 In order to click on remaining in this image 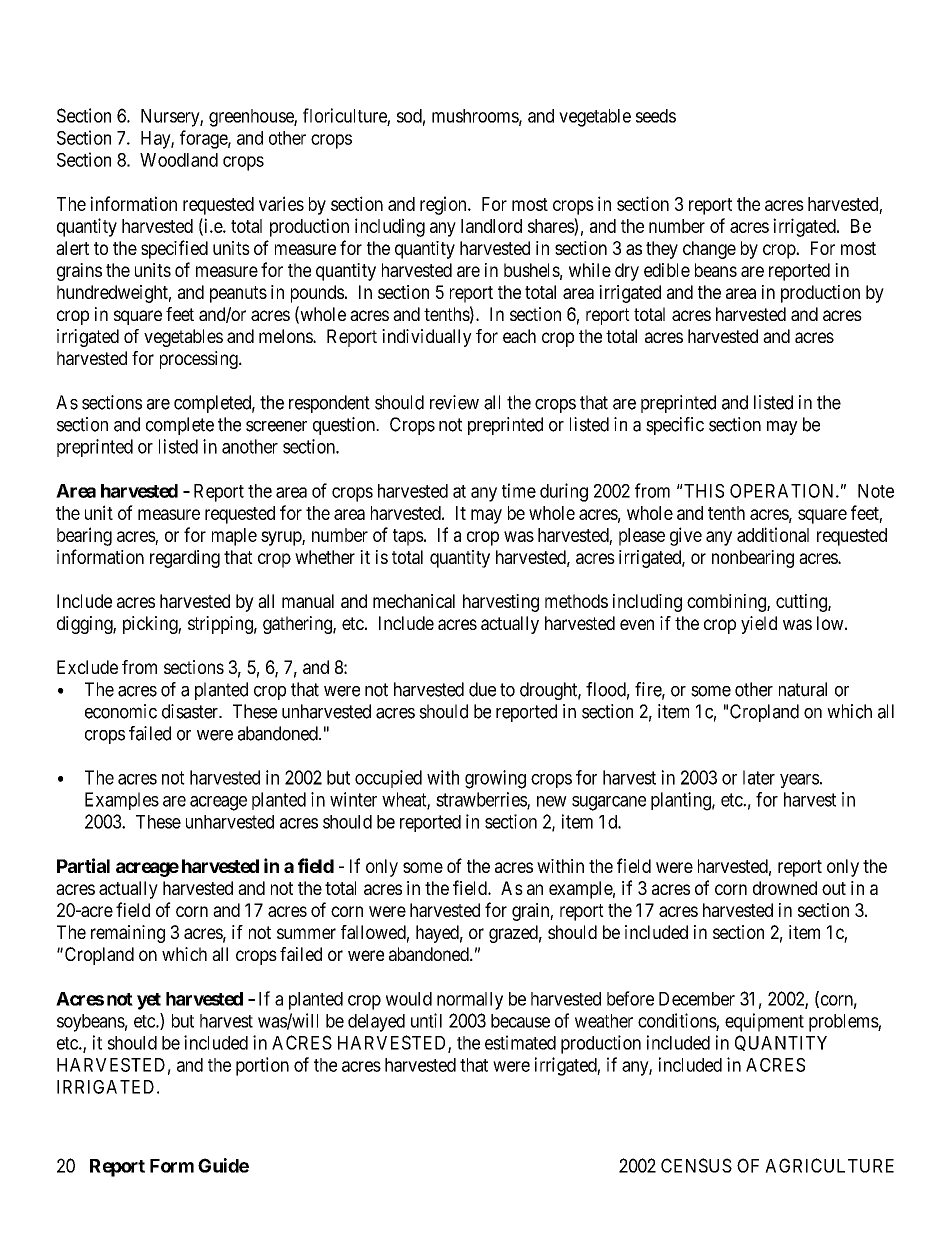, I will do `click(128, 934)`.
